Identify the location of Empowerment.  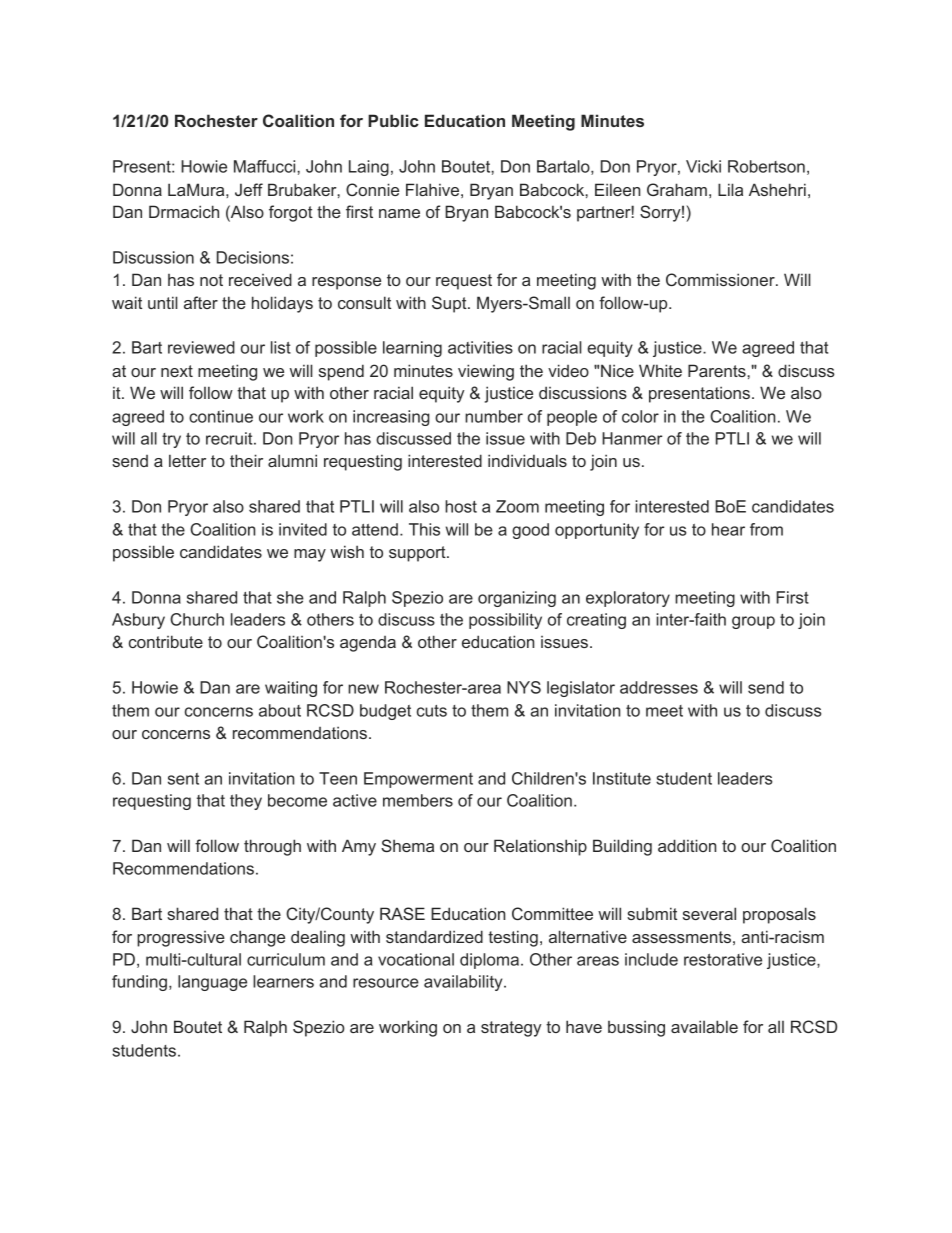
(418, 780).
